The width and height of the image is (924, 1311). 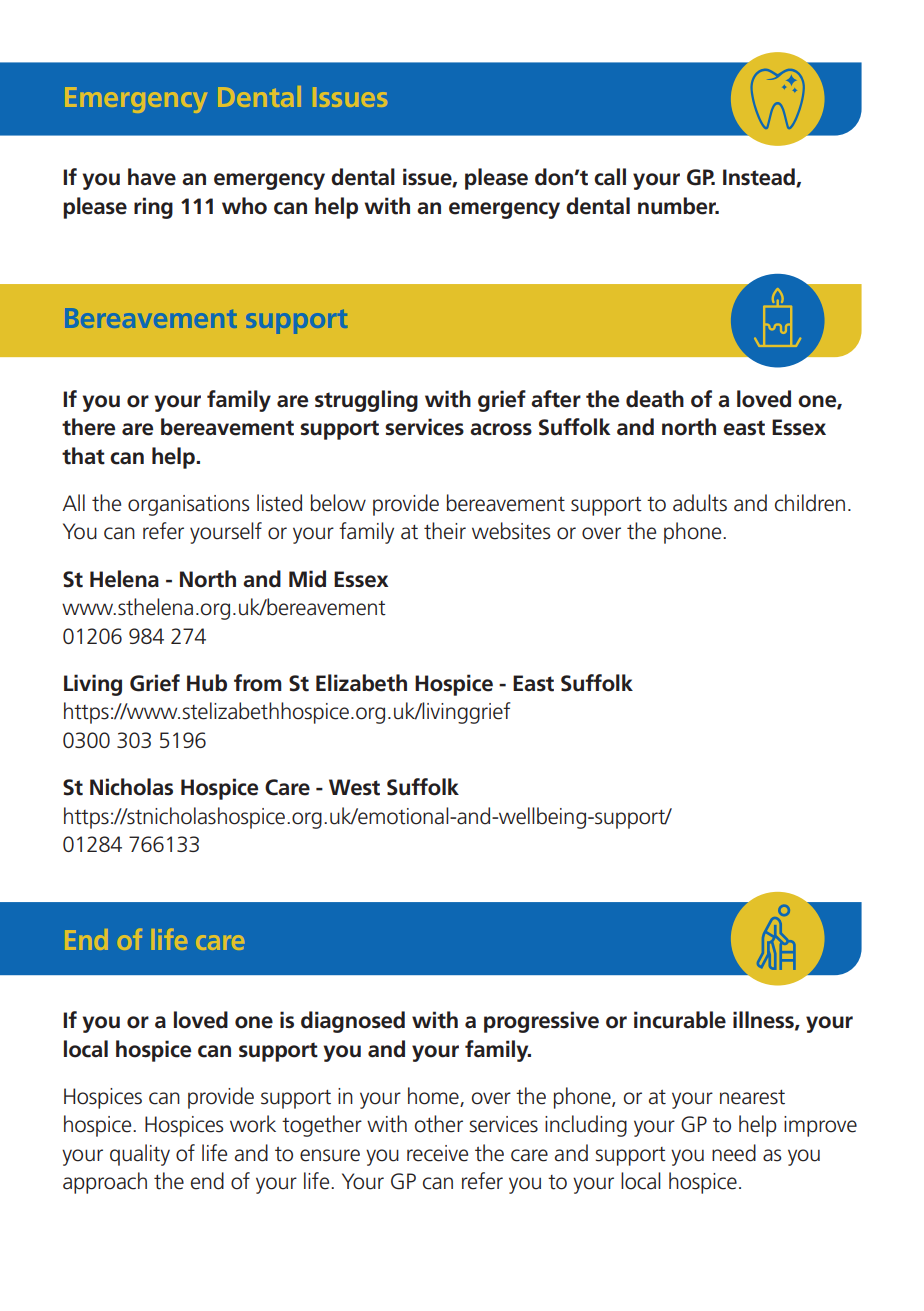 I want to click on adults, so click(x=700, y=503).
